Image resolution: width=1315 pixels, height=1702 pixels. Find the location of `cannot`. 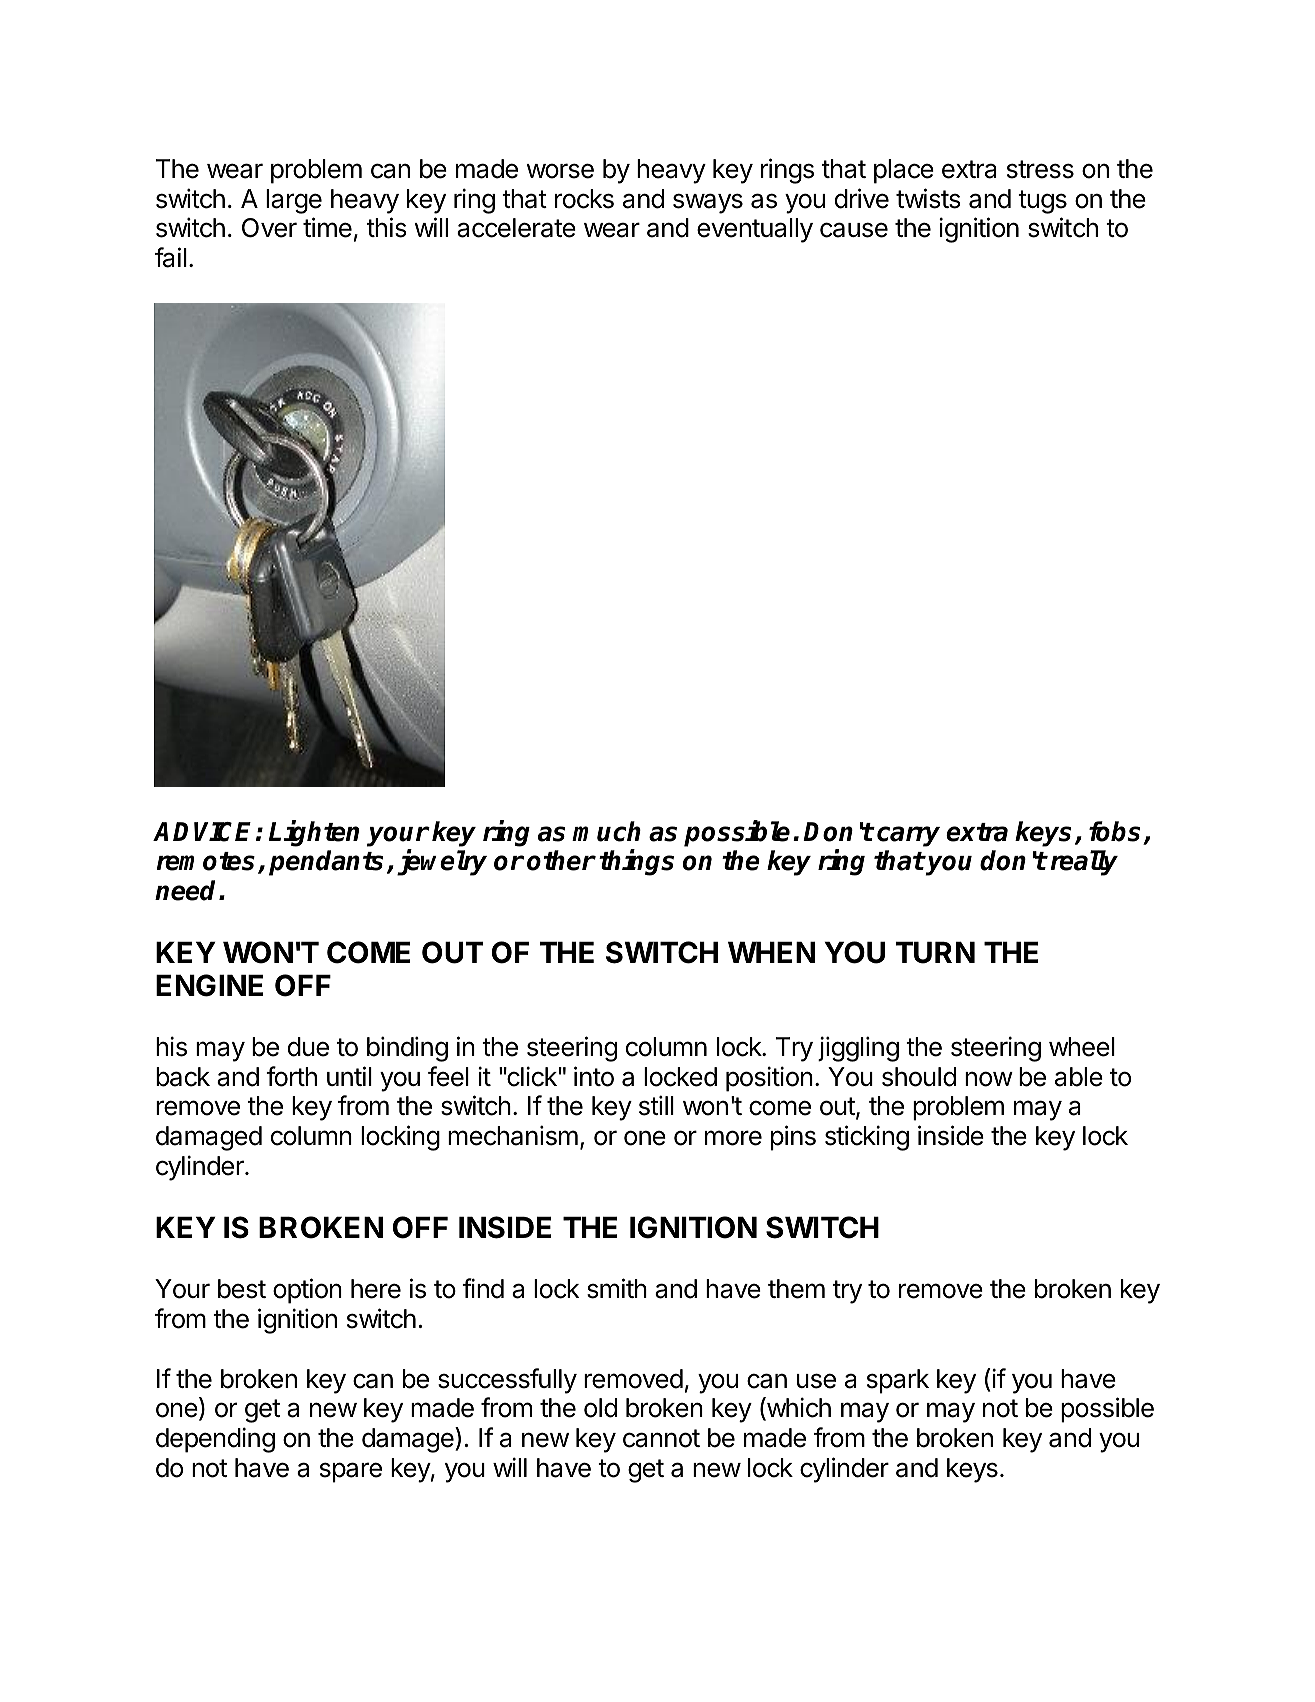

cannot is located at coordinates (661, 1438).
